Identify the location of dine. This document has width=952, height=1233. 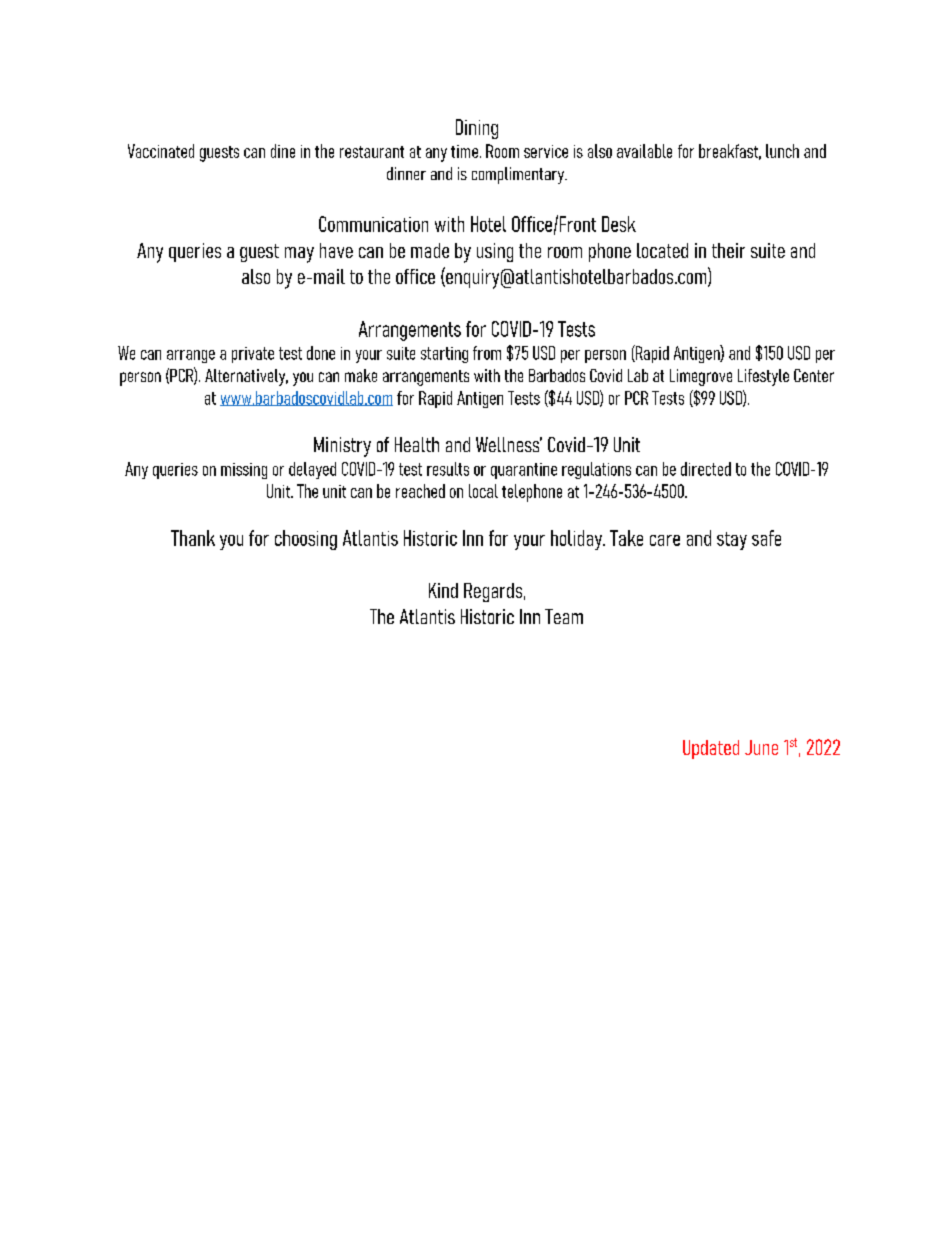
(283, 151).
